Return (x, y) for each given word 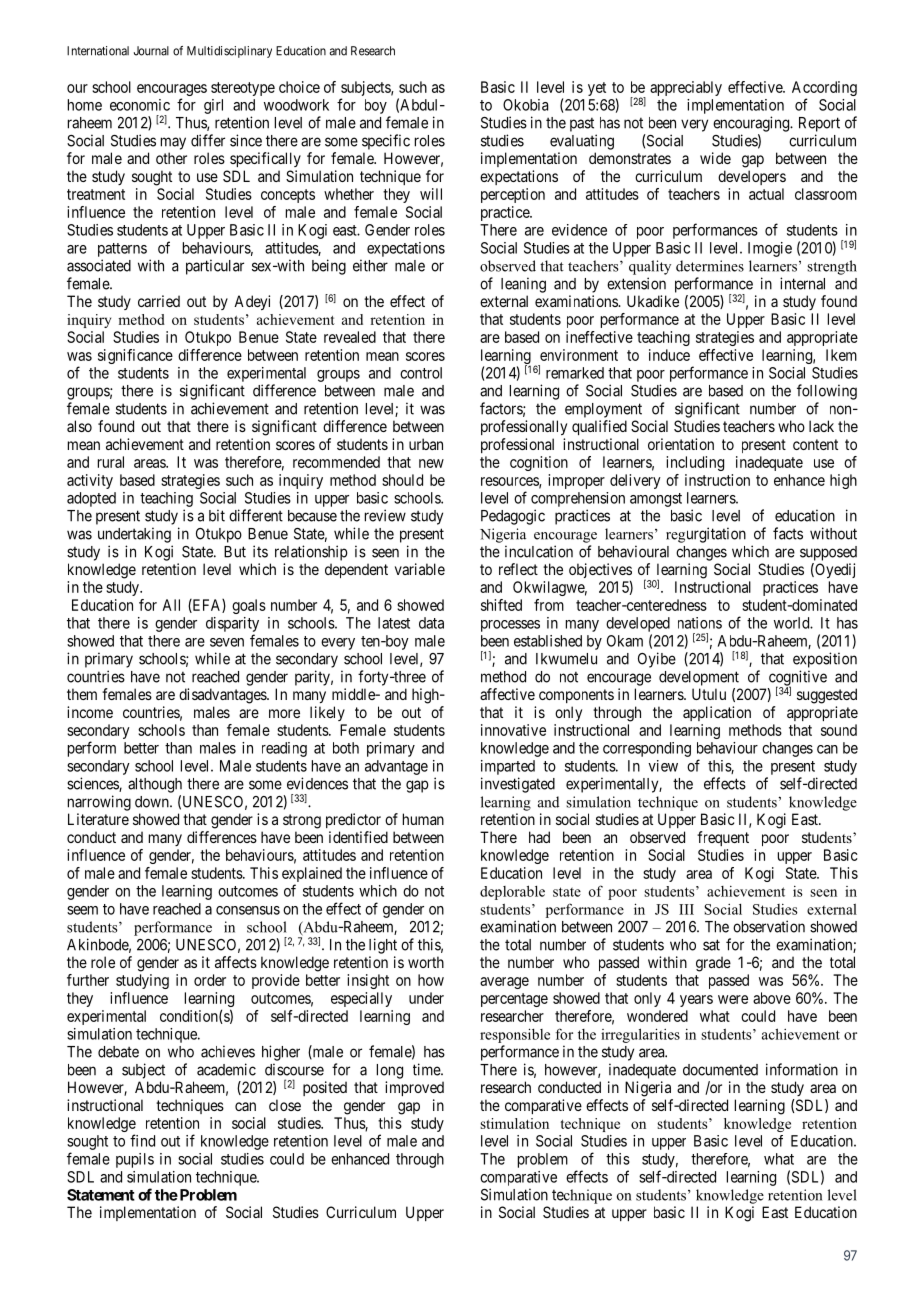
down (153, 802)
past (582, 124)
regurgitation (706, 535)
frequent (723, 838)
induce (669, 355)
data (431, 623)
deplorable (512, 892)
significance (135, 356)
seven (227, 642)
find (142, 1140)
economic (140, 105)
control (421, 373)
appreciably (686, 88)
